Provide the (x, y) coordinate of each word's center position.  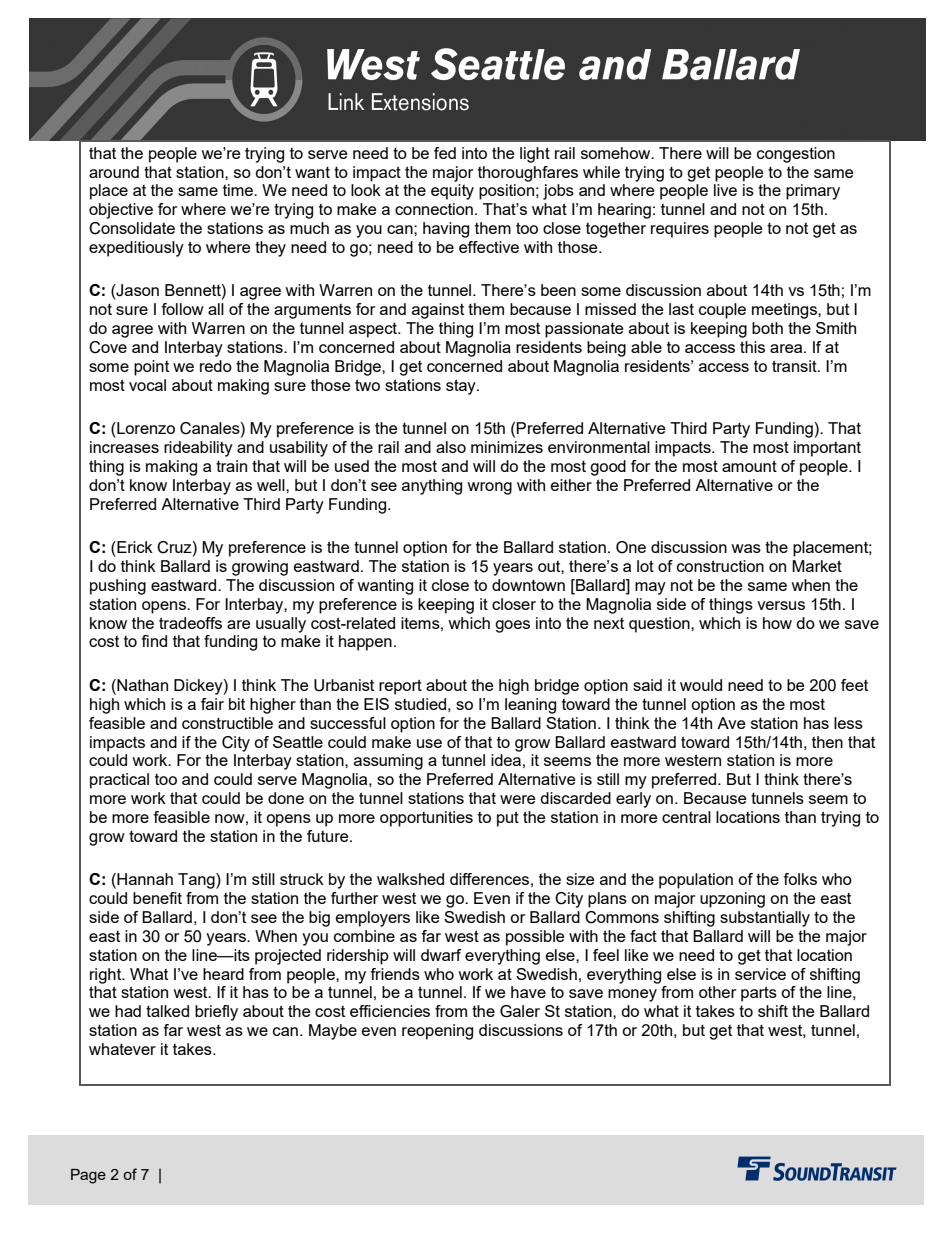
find (154, 641)
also (451, 447)
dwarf (441, 955)
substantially (765, 919)
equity (452, 192)
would (701, 685)
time (239, 190)
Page (88, 1176)
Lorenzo (145, 428)
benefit (157, 898)
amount (749, 466)
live (725, 190)
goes (512, 626)
